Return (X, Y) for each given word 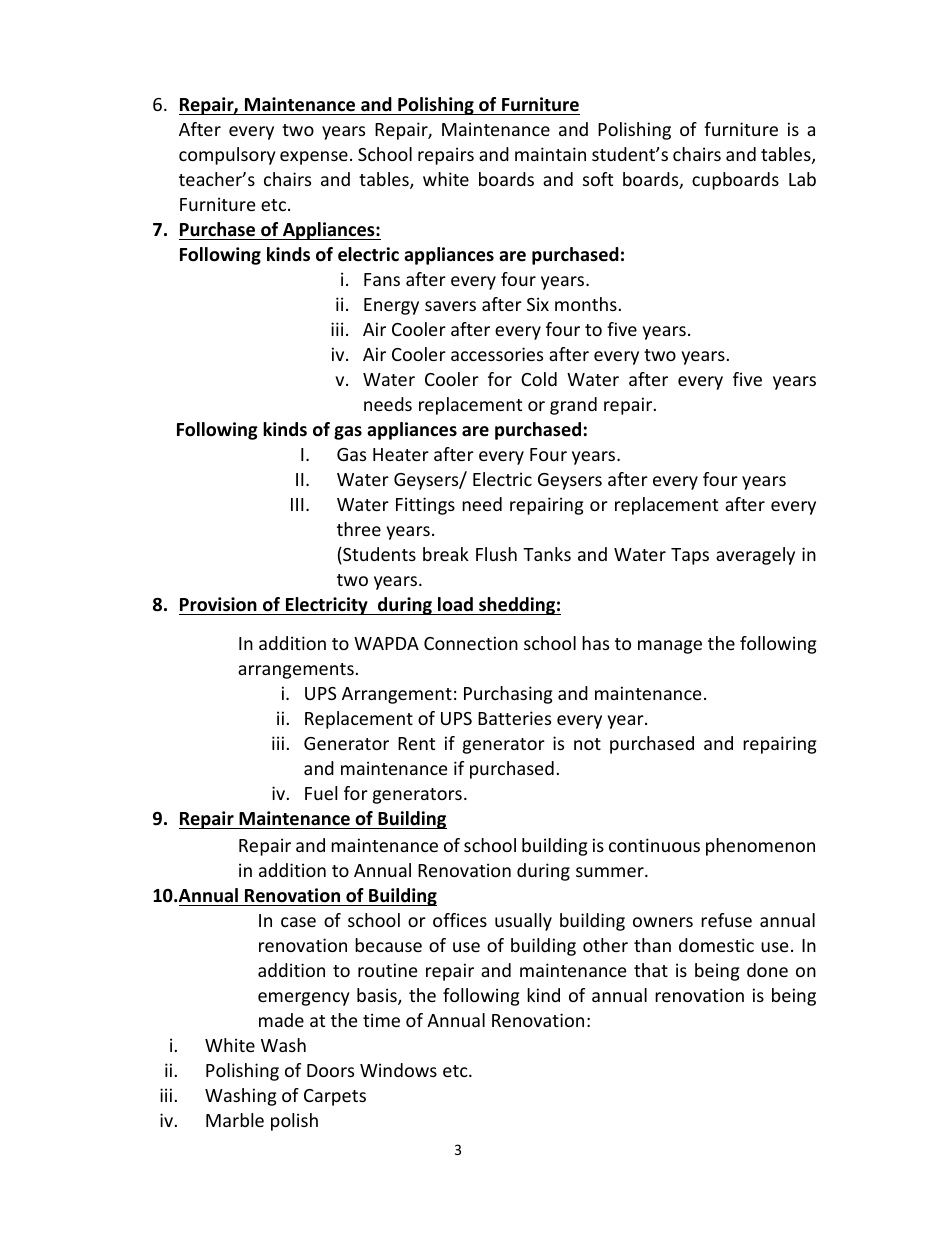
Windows (398, 1070)
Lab (802, 179)
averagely (755, 556)
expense (314, 158)
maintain (550, 154)
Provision (218, 604)
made (281, 1020)
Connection (471, 643)
